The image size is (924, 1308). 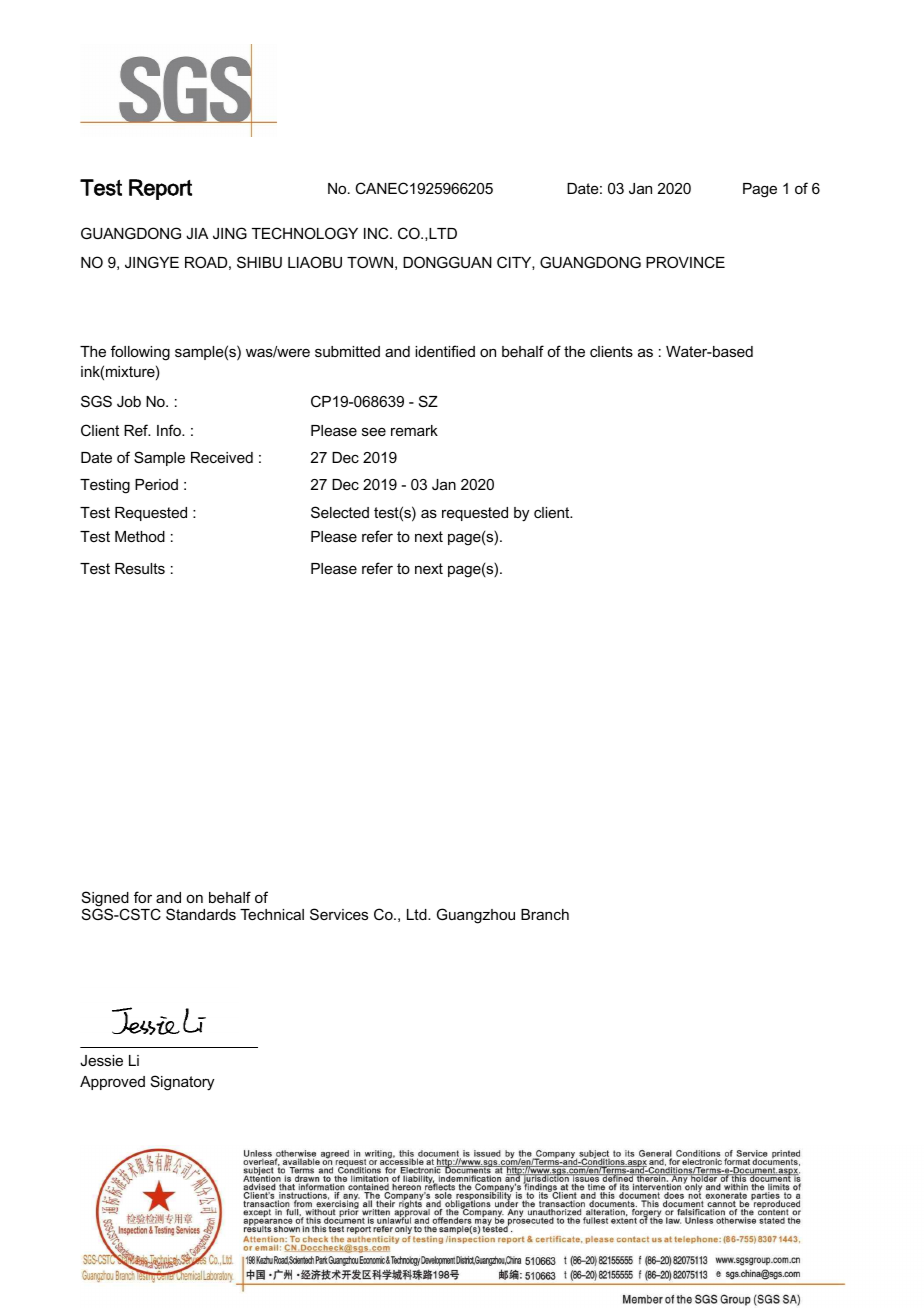 What do you see at coordinates (414, 430) in the screenshot?
I see `remark` at bounding box center [414, 430].
